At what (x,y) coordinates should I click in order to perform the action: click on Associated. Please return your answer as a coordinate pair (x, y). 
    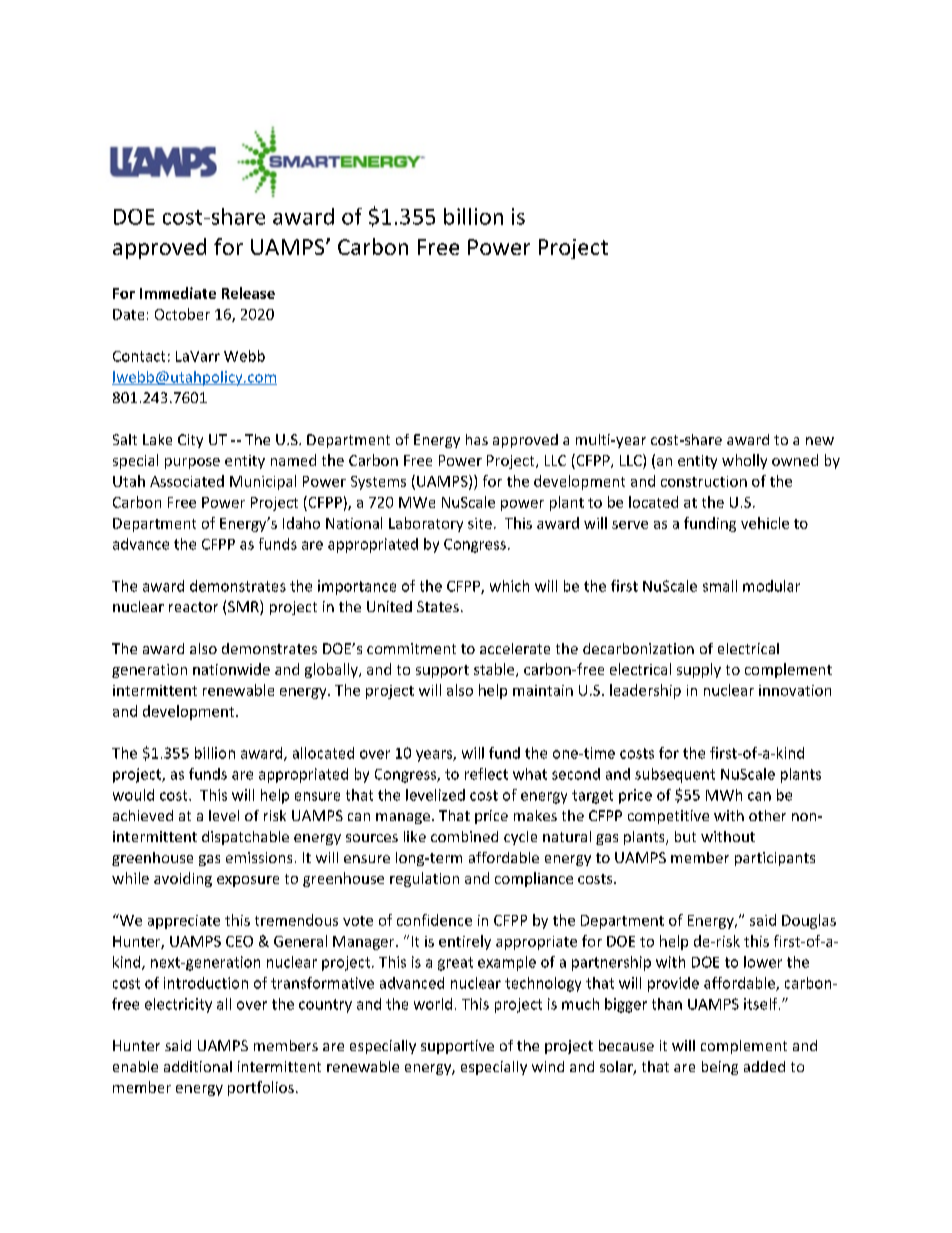
    Looking at the image, I should click on (187, 481).
